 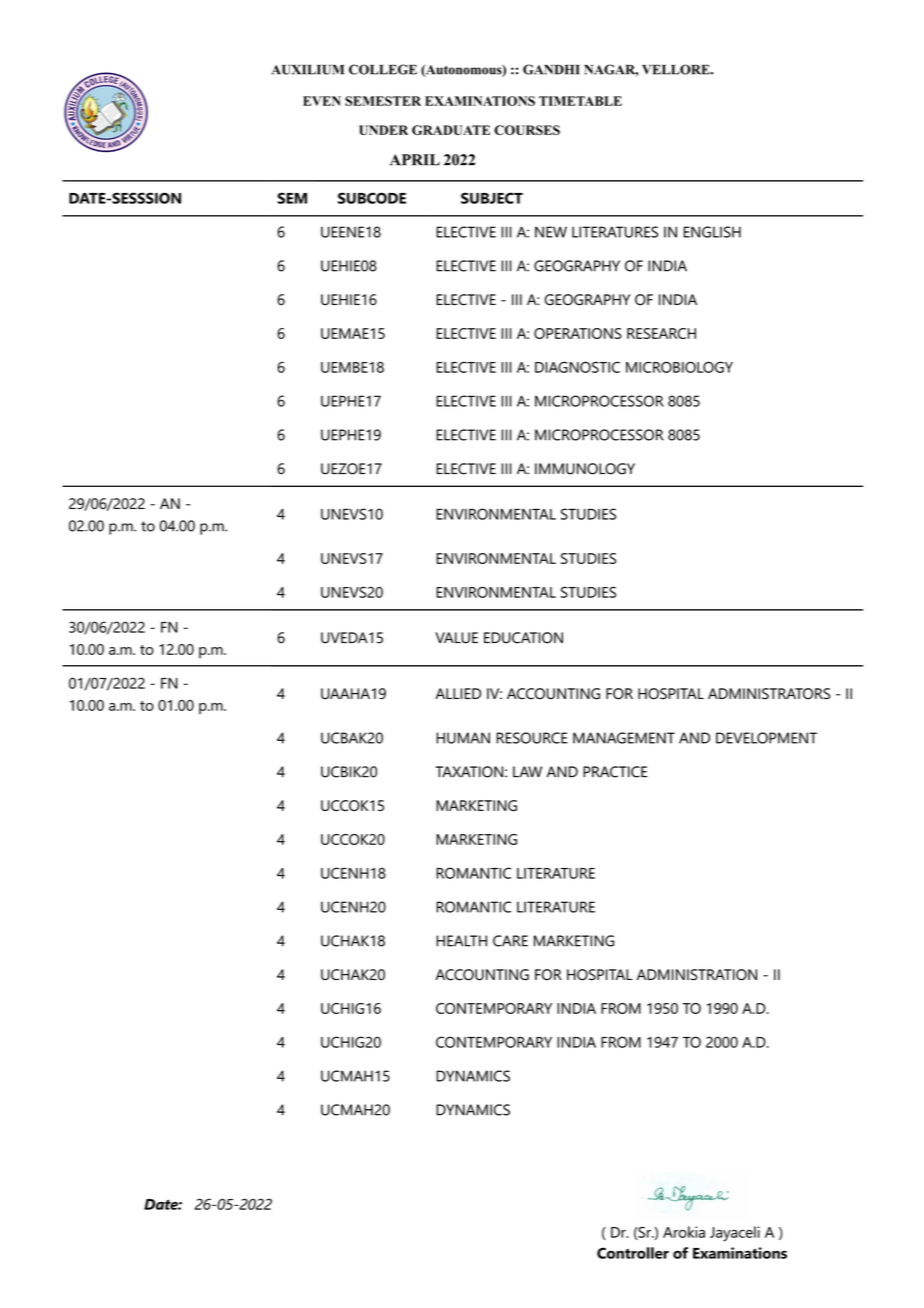 I want to click on COURSES, so click(x=527, y=130).
